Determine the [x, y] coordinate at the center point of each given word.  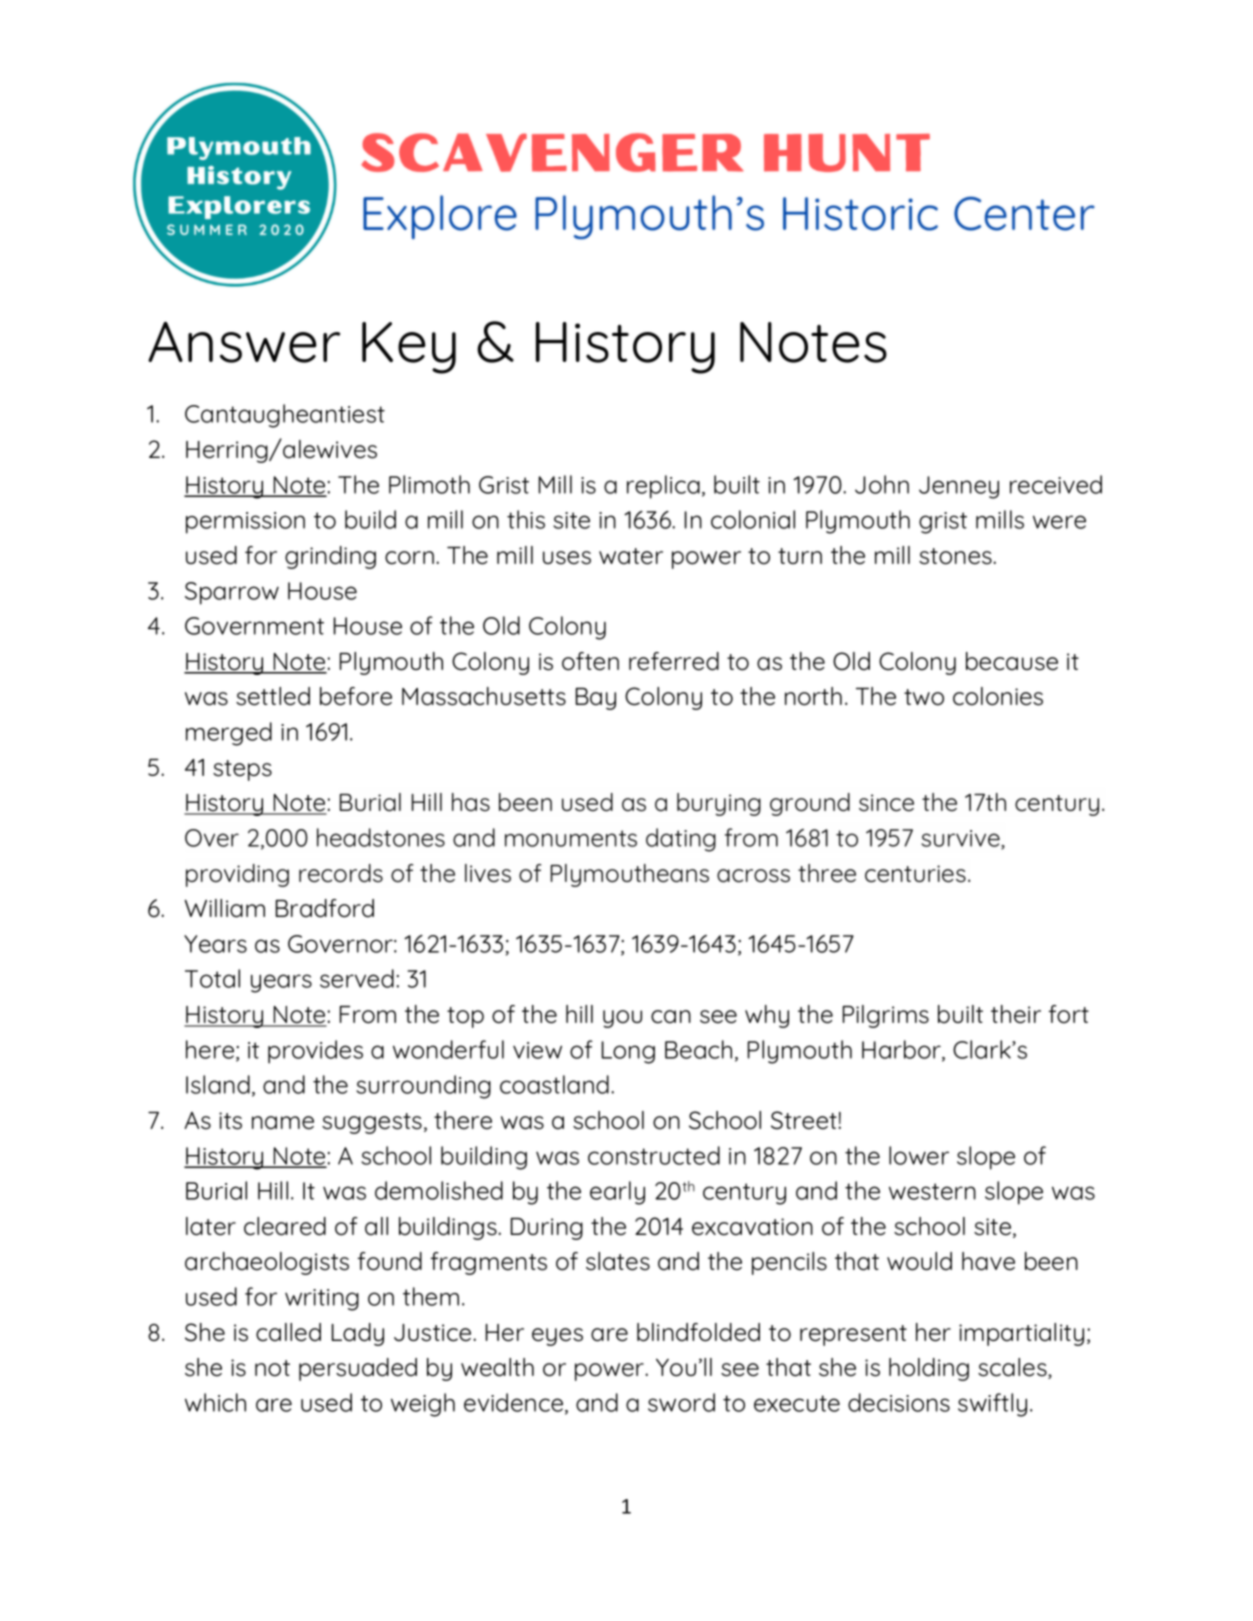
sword [681, 1402]
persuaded [358, 1369]
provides [315, 1052]
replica [663, 487]
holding [929, 1369]
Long [628, 1052]
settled [273, 696]
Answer [244, 342]
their [1016, 1014]
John [882, 484]
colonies [998, 696]
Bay [596, 699]
